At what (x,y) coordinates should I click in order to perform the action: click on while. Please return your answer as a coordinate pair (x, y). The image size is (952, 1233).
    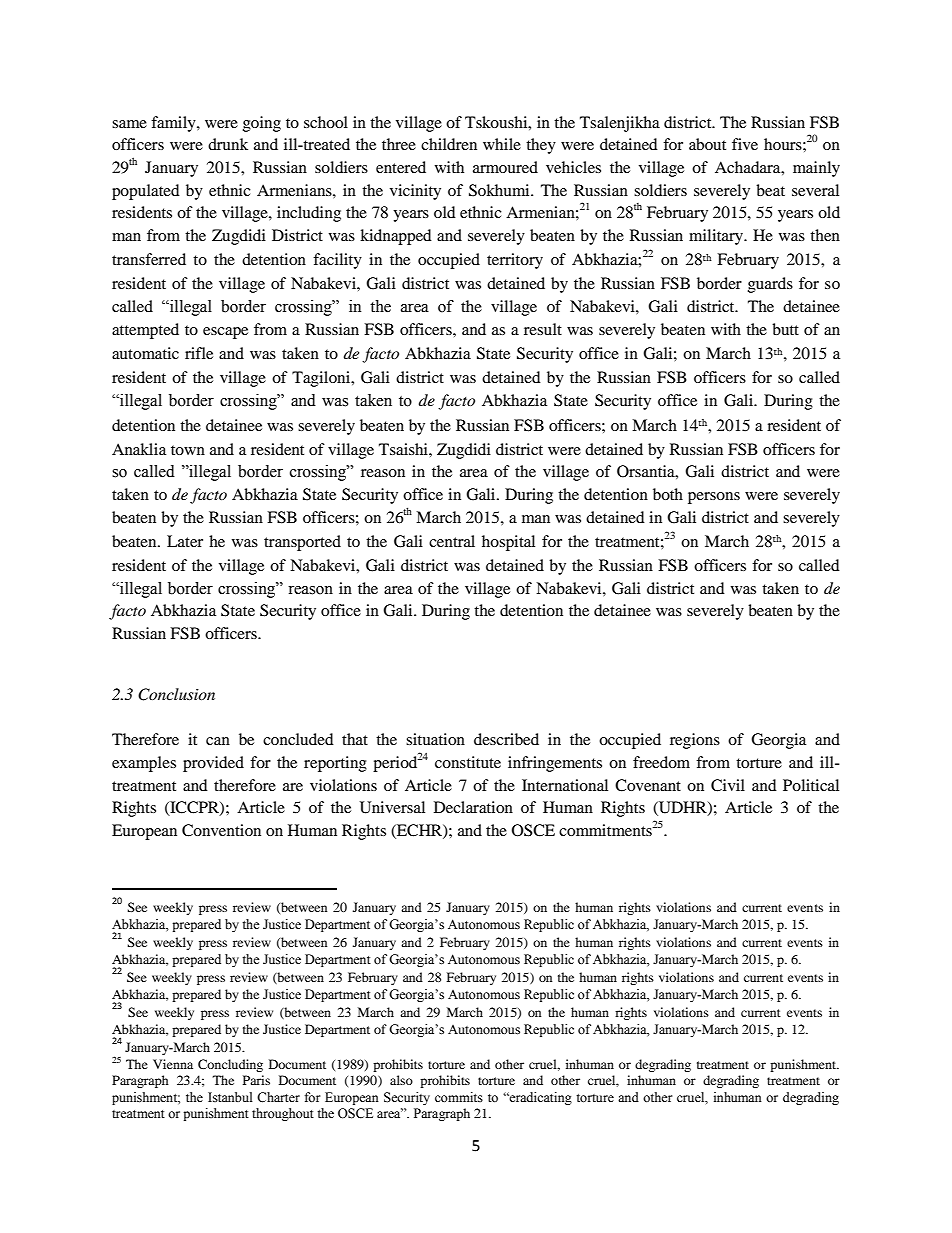
    Looking at the image, I should click on (502, 144).
